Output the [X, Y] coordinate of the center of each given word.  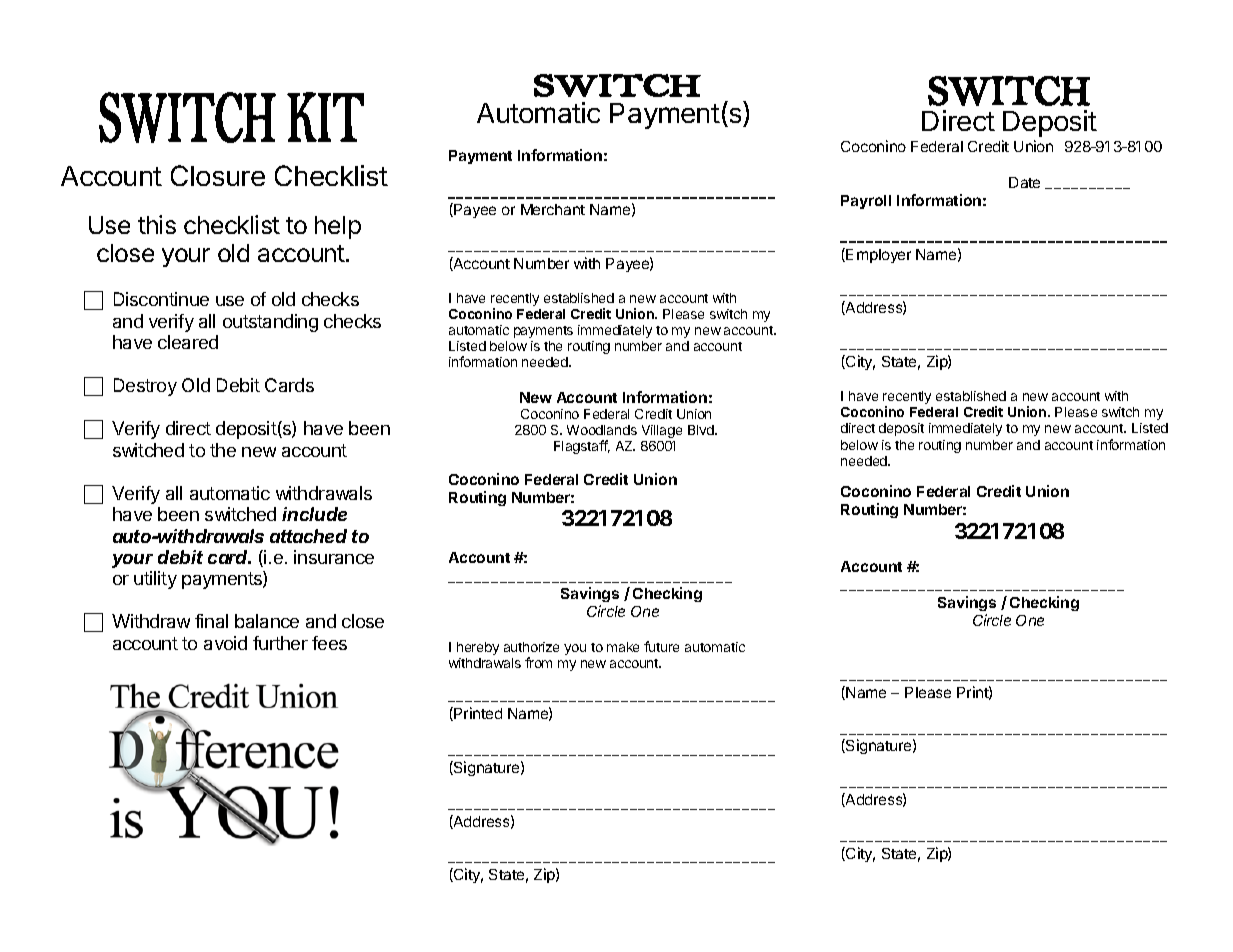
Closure [218, 175]
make [623, 647]
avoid [225, 643]
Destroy [145, 387]
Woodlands [602, 430]
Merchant [553, 209]
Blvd [702, 430]
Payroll [866, 202]
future [661, 646]
